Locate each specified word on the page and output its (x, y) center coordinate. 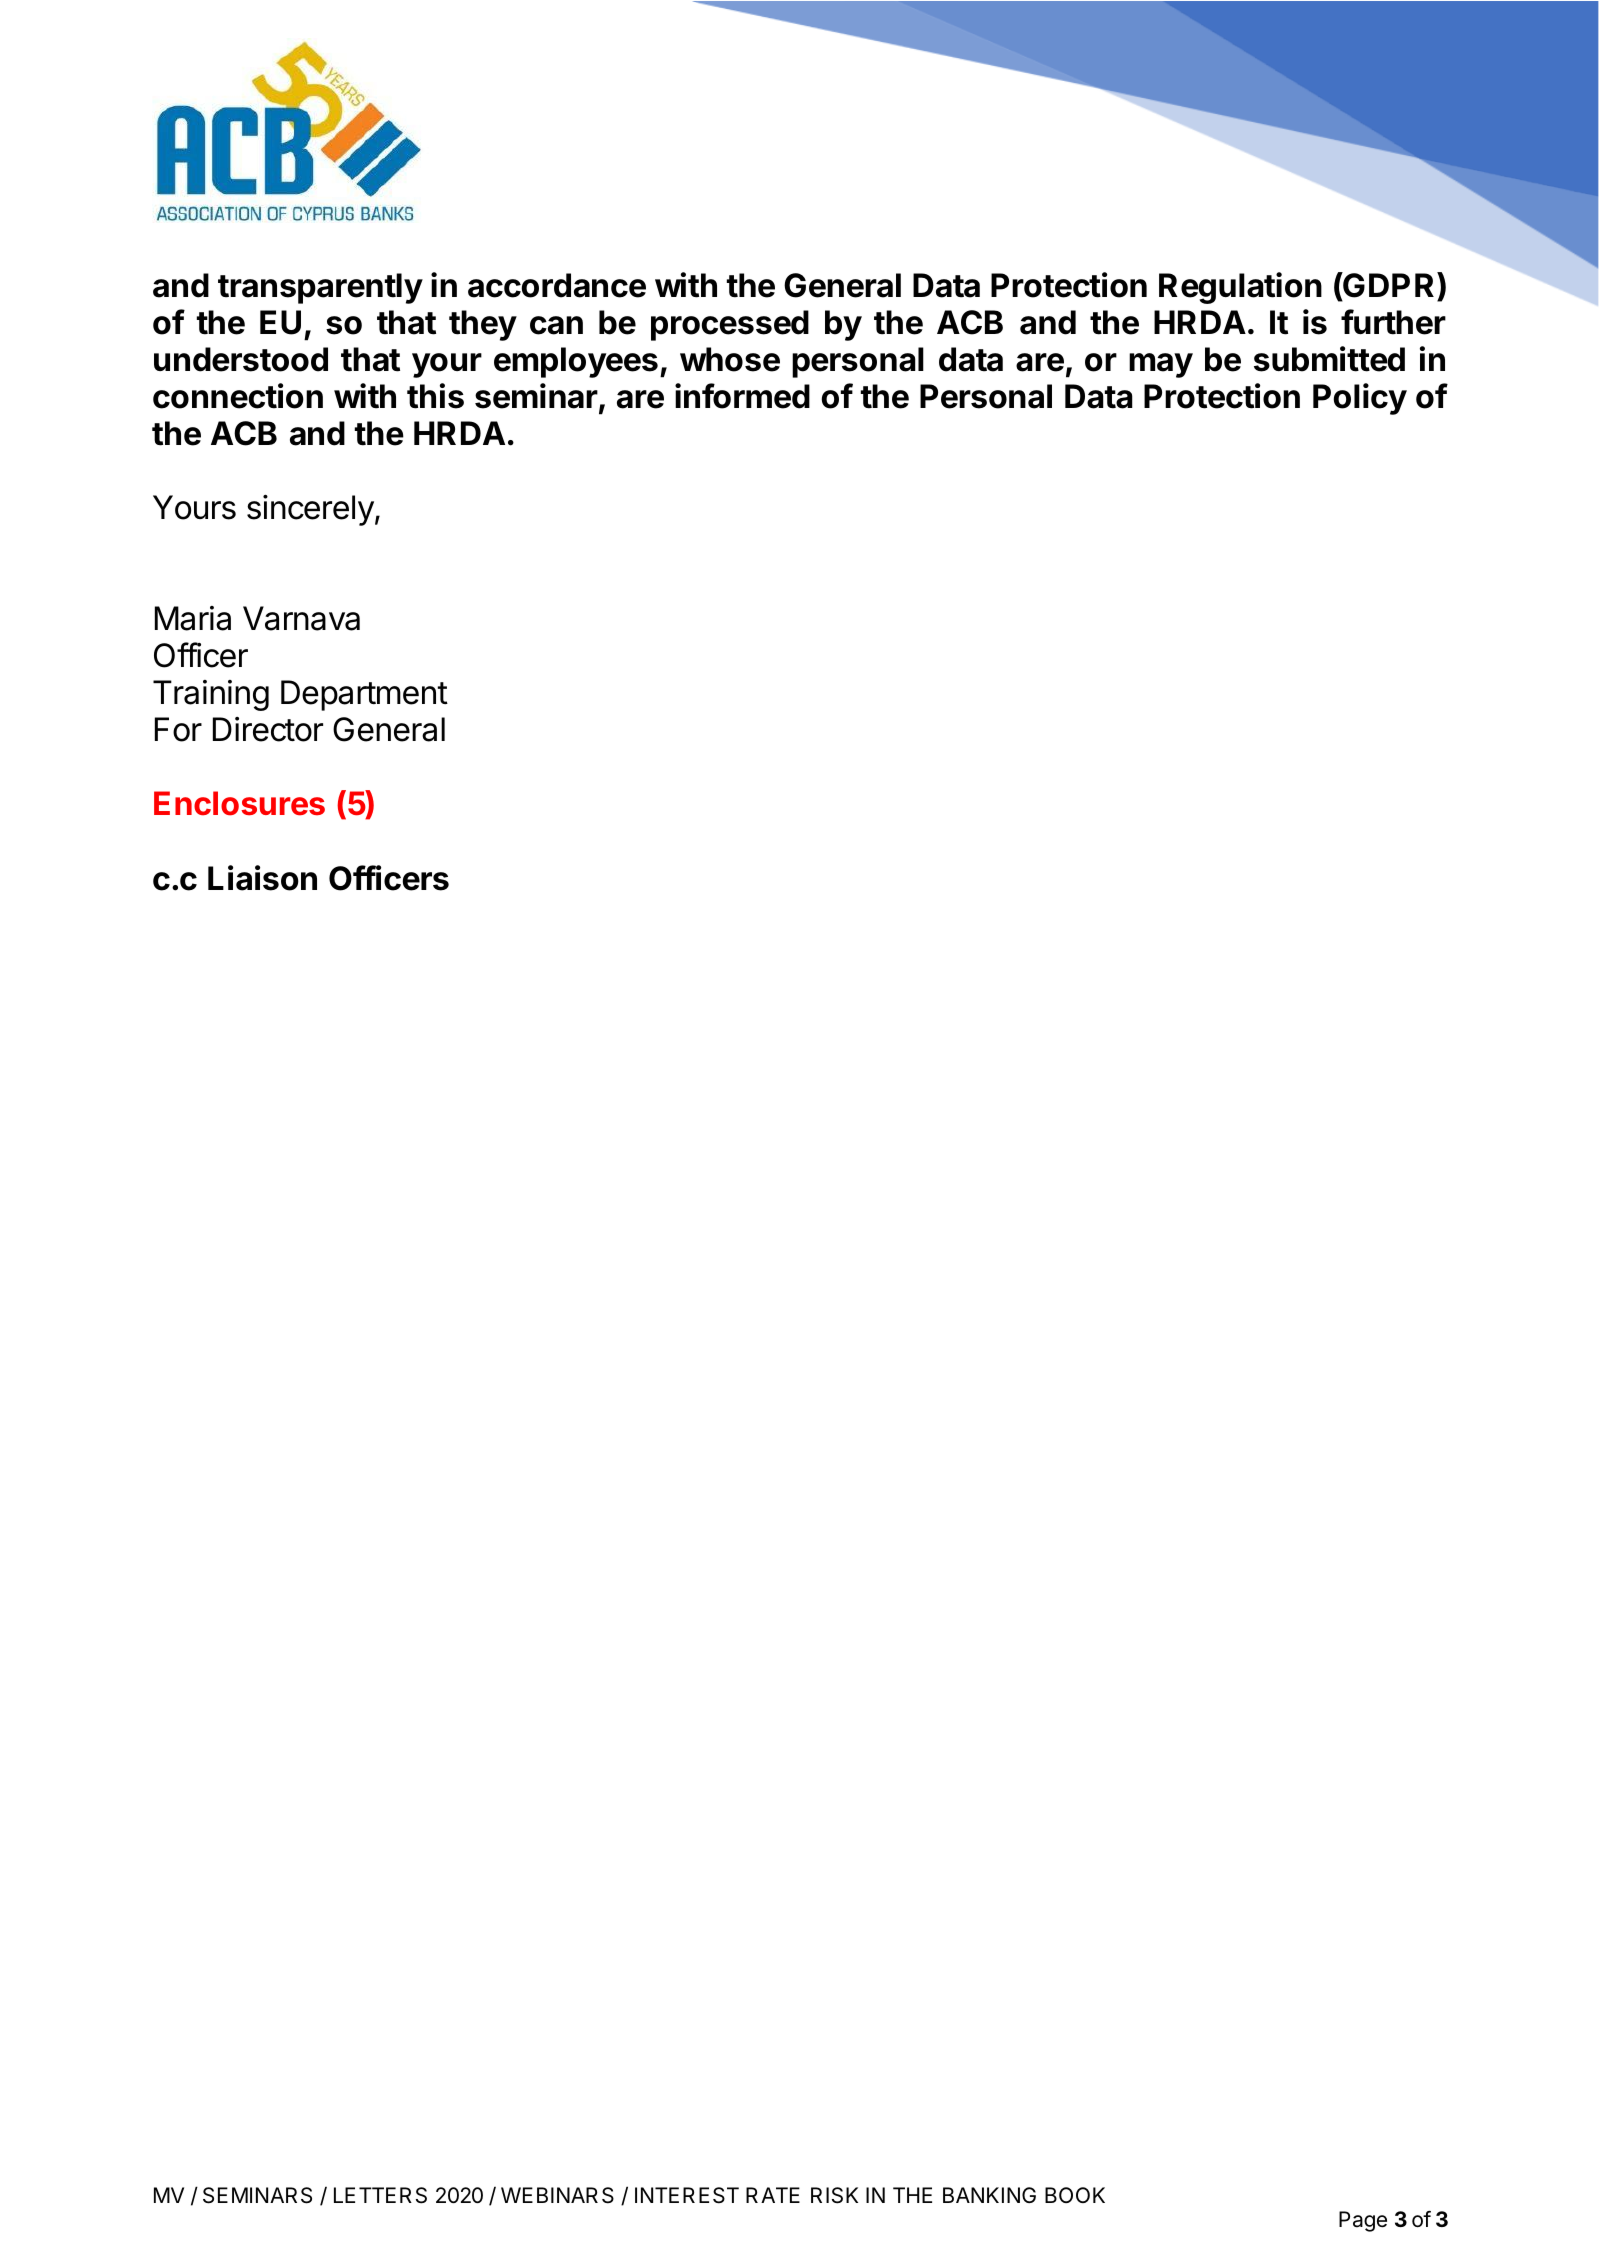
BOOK (1075, 2195)
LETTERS (380, 2195)
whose (730, 359)
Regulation (1240, 288)
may (1161, 365)
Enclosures (239, 803)
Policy (1360, 399)
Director (268, 729)
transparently (320, 288)
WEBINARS (557, 2195)
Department (364, 695)
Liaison (262, 878)
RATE (773, 2195)
